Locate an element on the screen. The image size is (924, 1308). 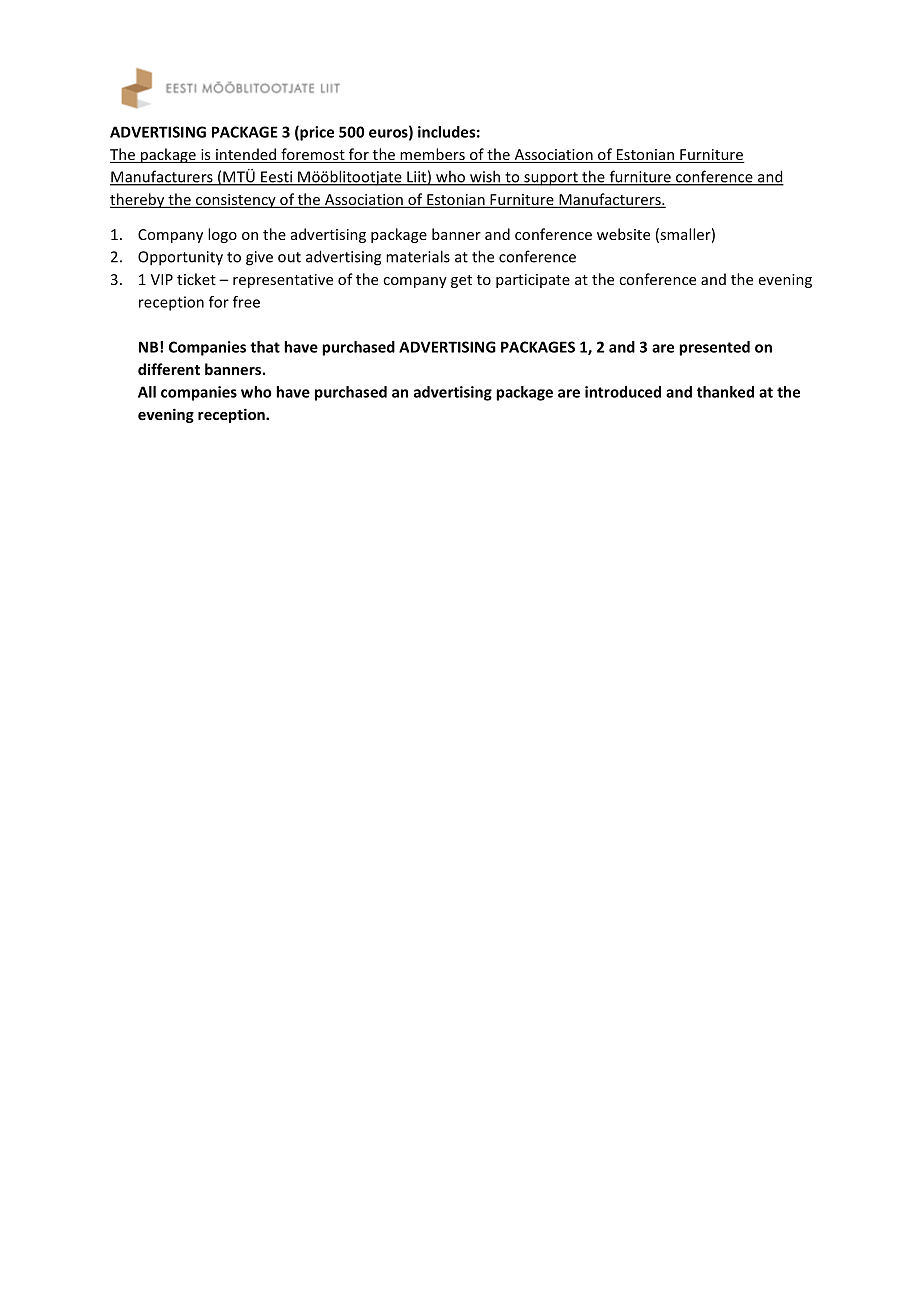
introduced is located at coordinates (623, 392).
